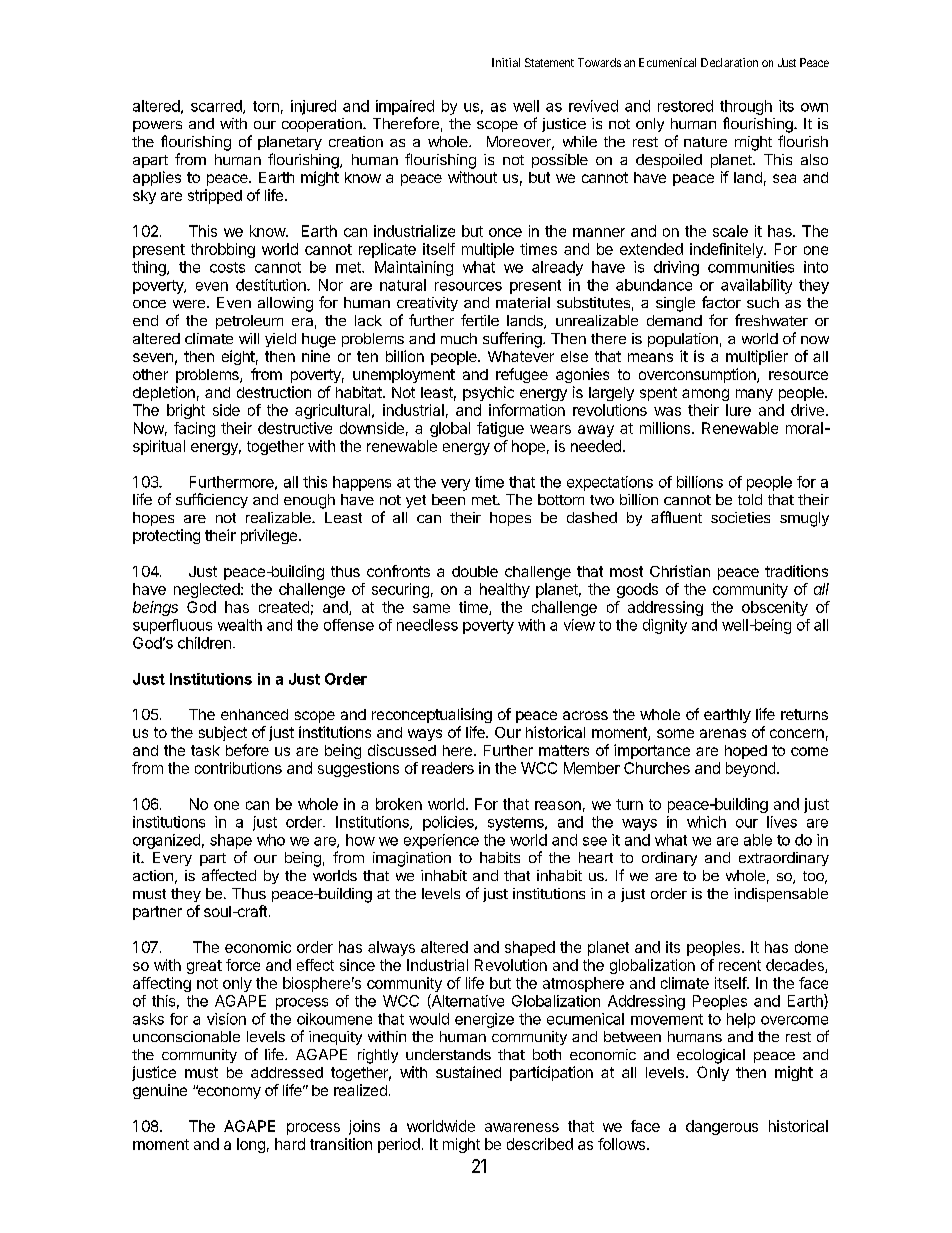 The width and height of the page is (952, 1233). I want to click on through, so click(746, 107).
